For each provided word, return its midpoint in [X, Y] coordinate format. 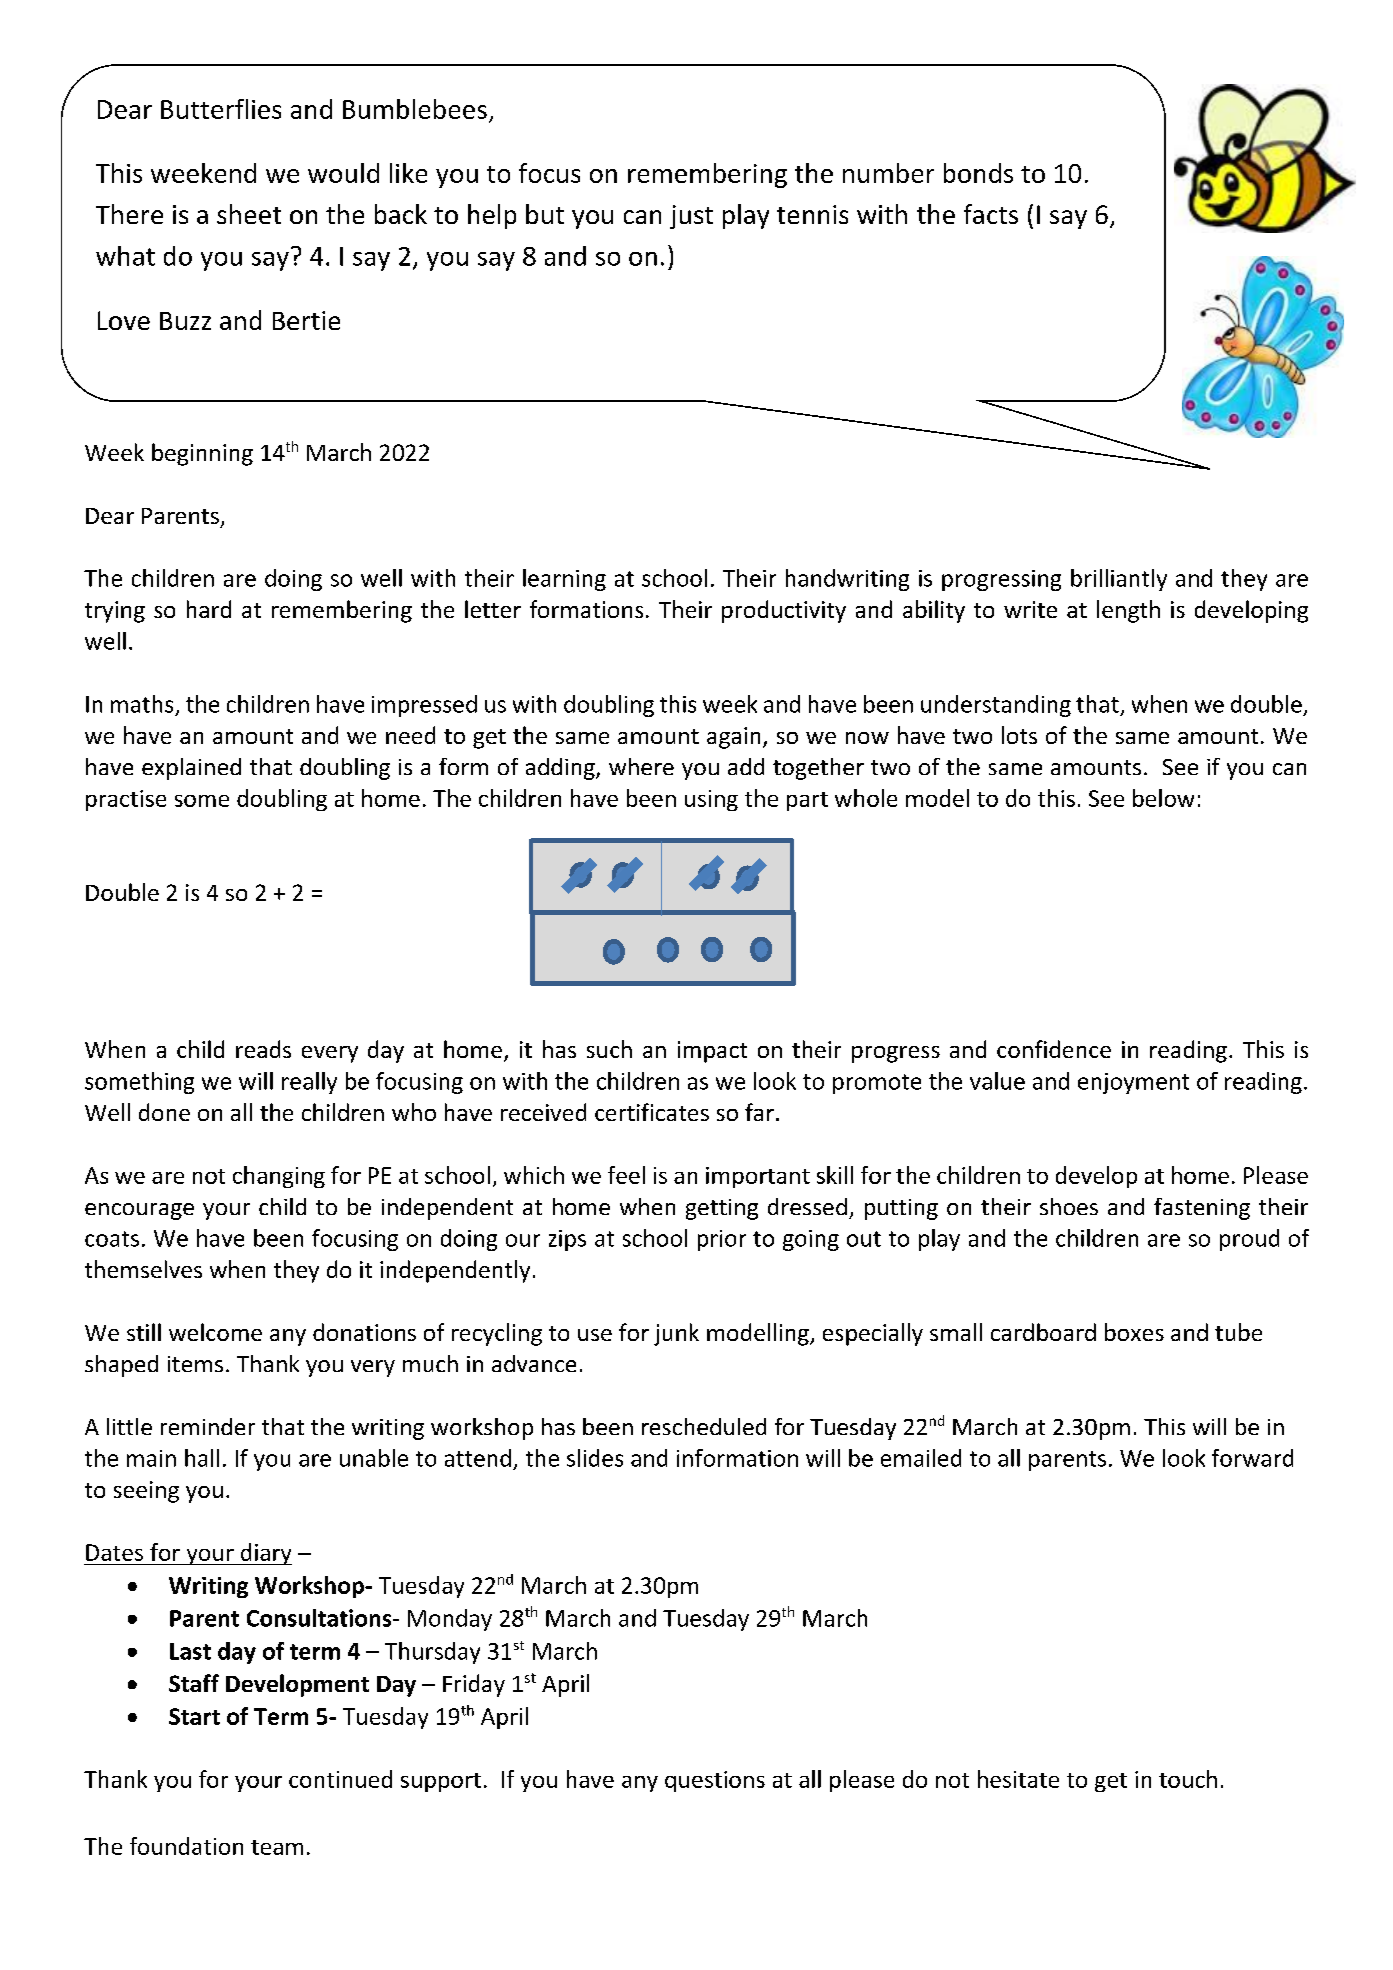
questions [715, 1781]
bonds [978, 173]
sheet [249, 214]
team [277, 1847]
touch [1188, 1779]
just [691, 217]
